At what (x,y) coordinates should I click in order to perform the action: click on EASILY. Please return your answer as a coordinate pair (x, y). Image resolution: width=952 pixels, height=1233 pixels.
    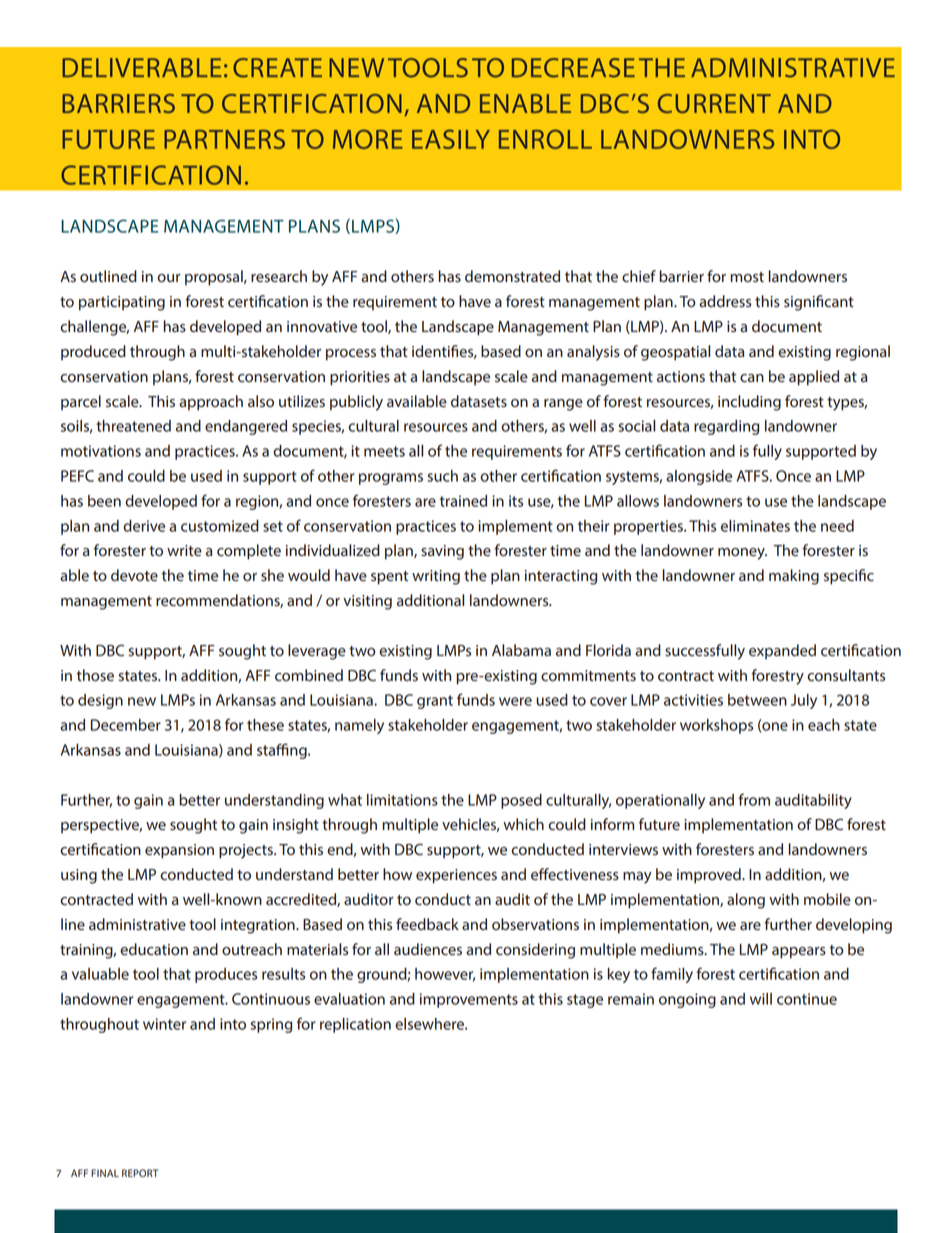
    Looking at the image, I should click on (451, 139).
